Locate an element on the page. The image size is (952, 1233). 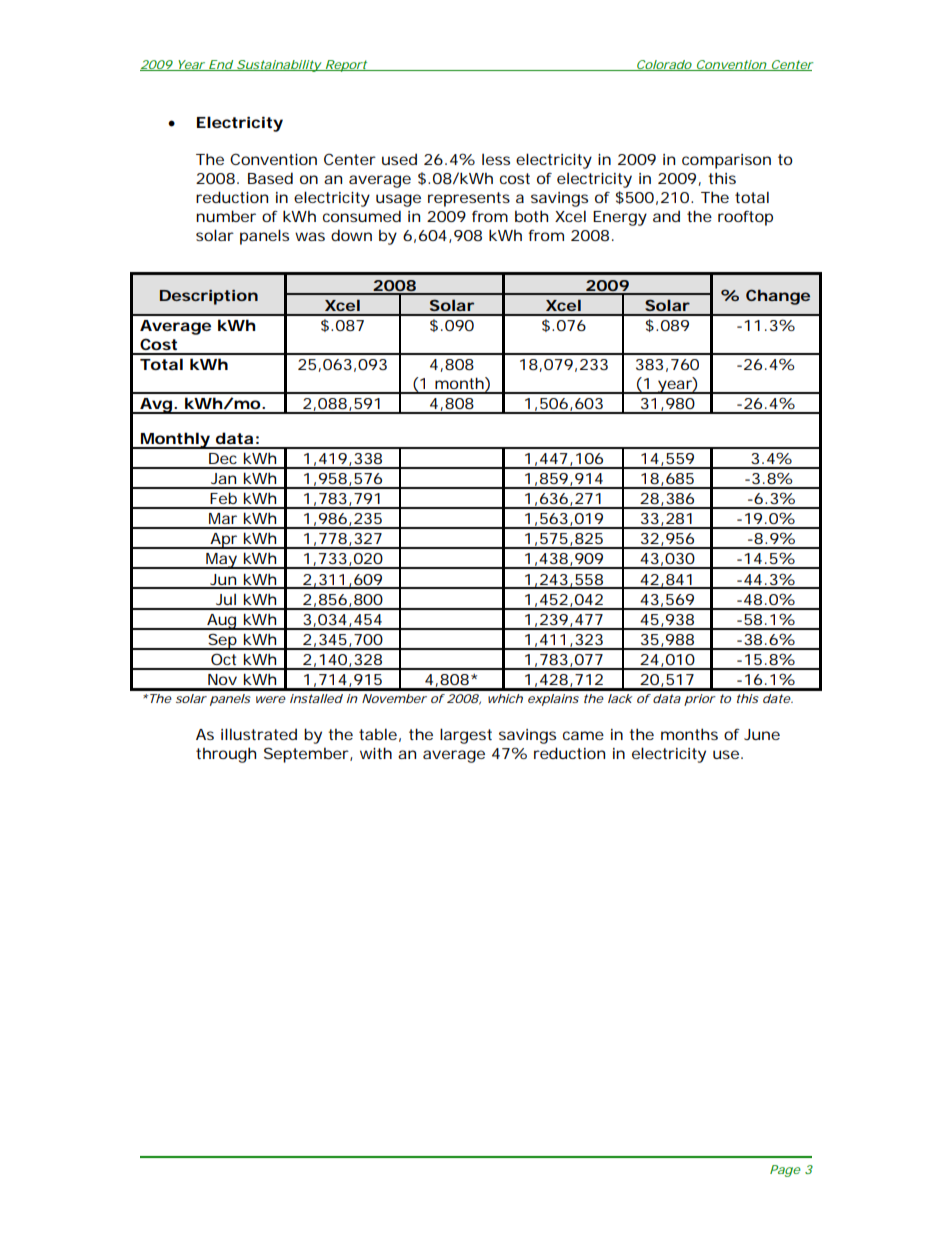
Description is located at coordinates (209, 297).
